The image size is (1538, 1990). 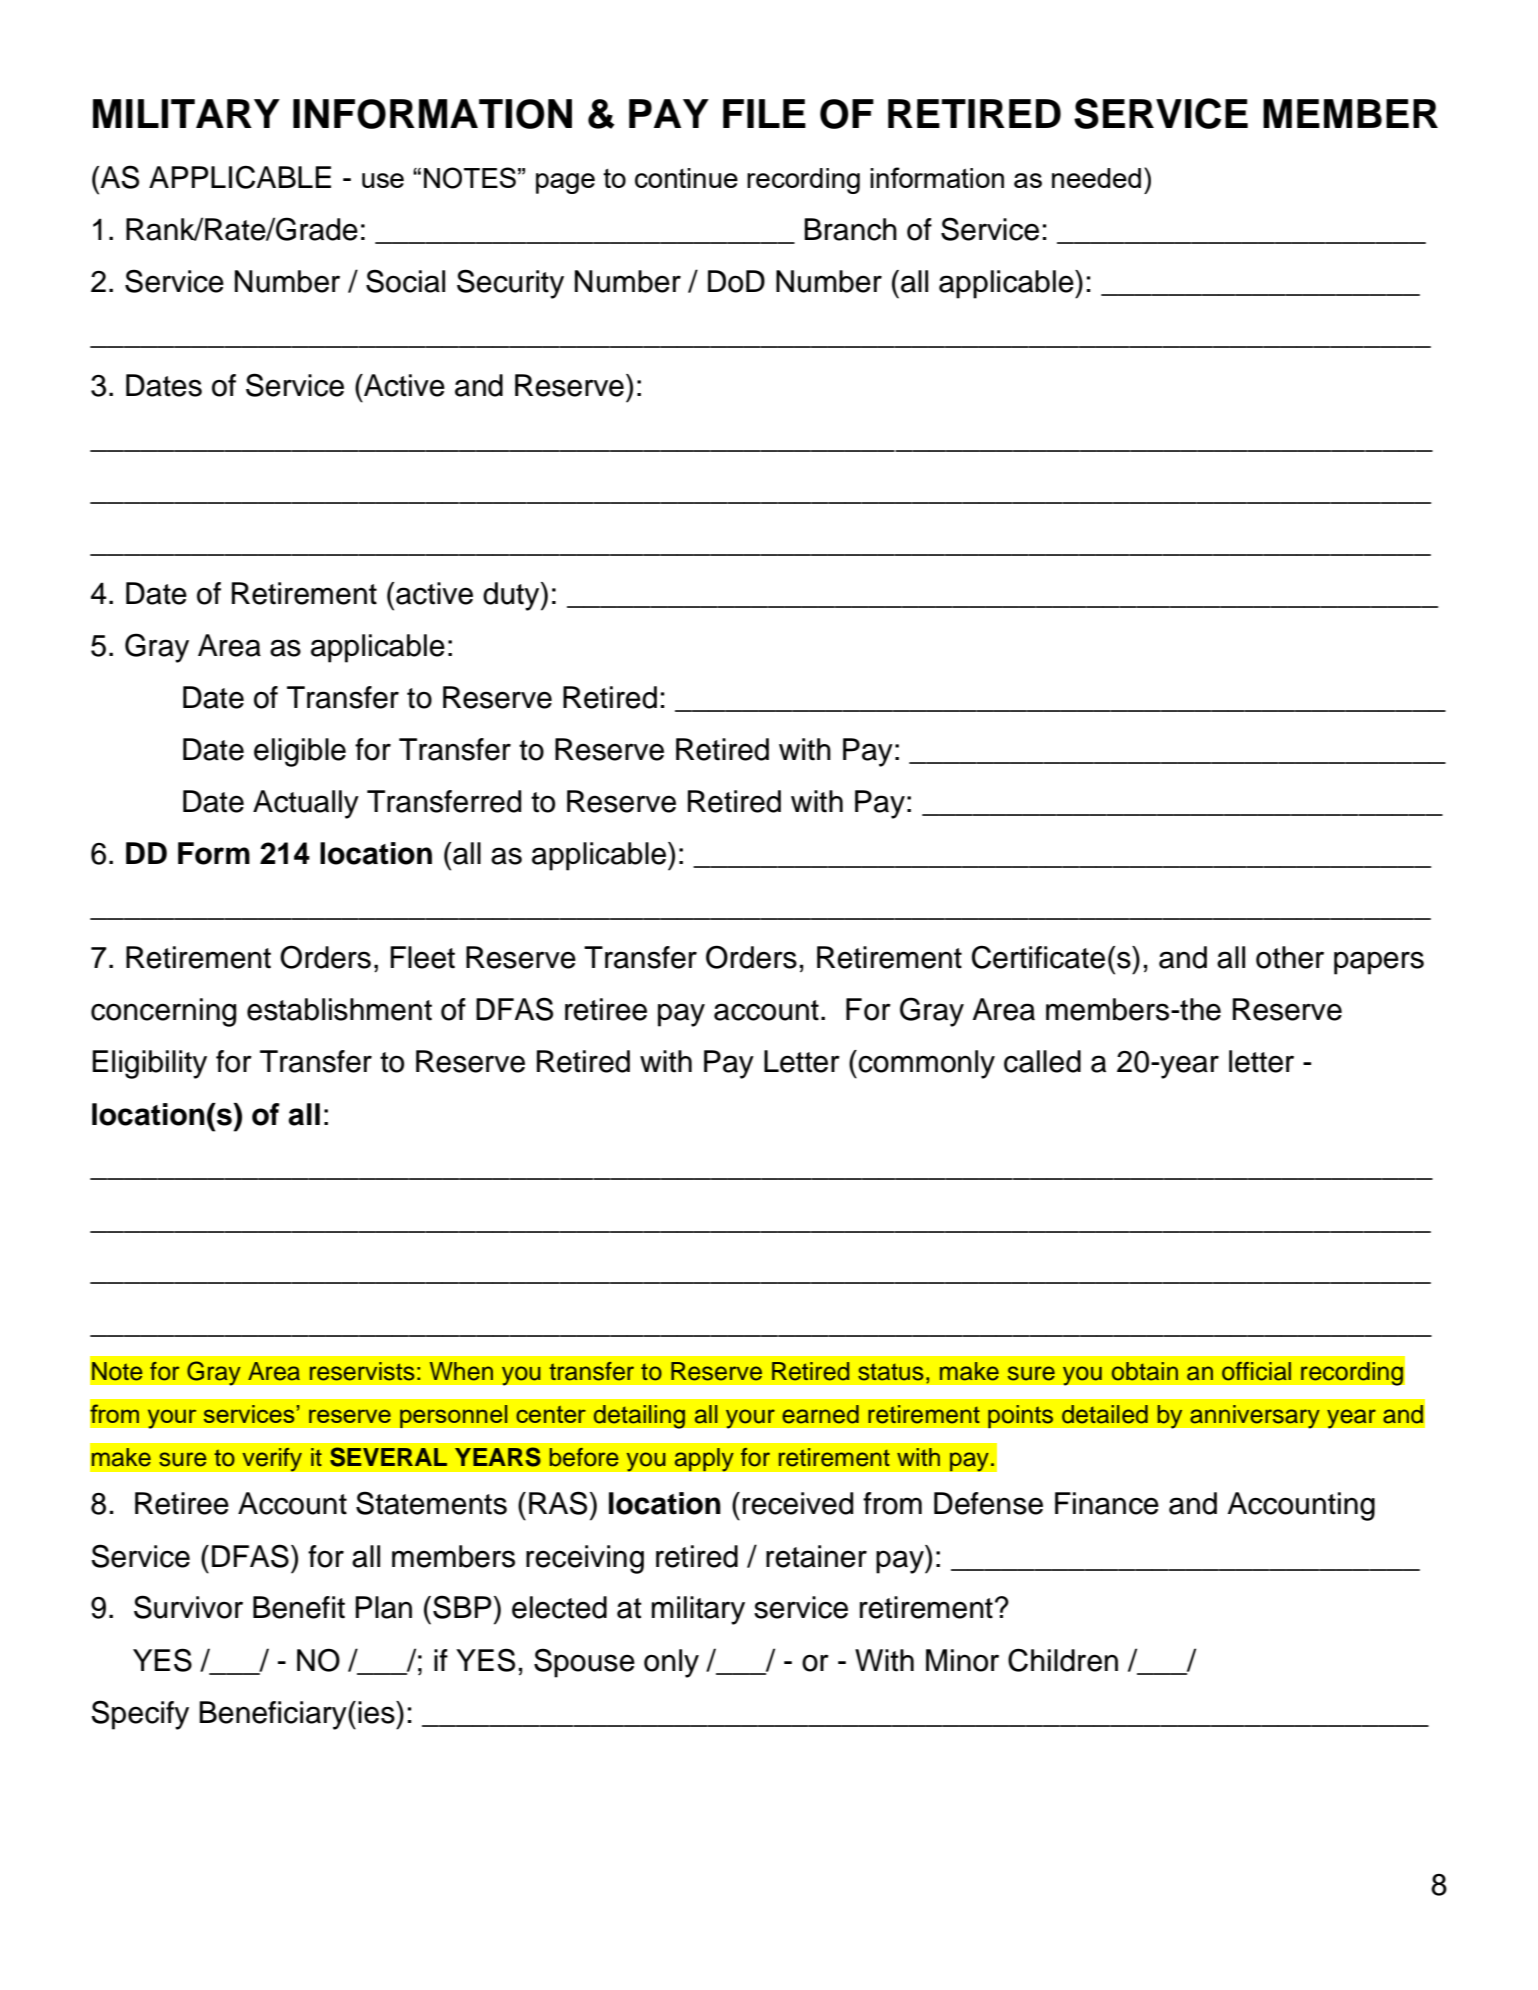 What do you see at coordinates (1256, 1371) in the screenshot?
I see `official` at bounding box center [1256, 1371].
